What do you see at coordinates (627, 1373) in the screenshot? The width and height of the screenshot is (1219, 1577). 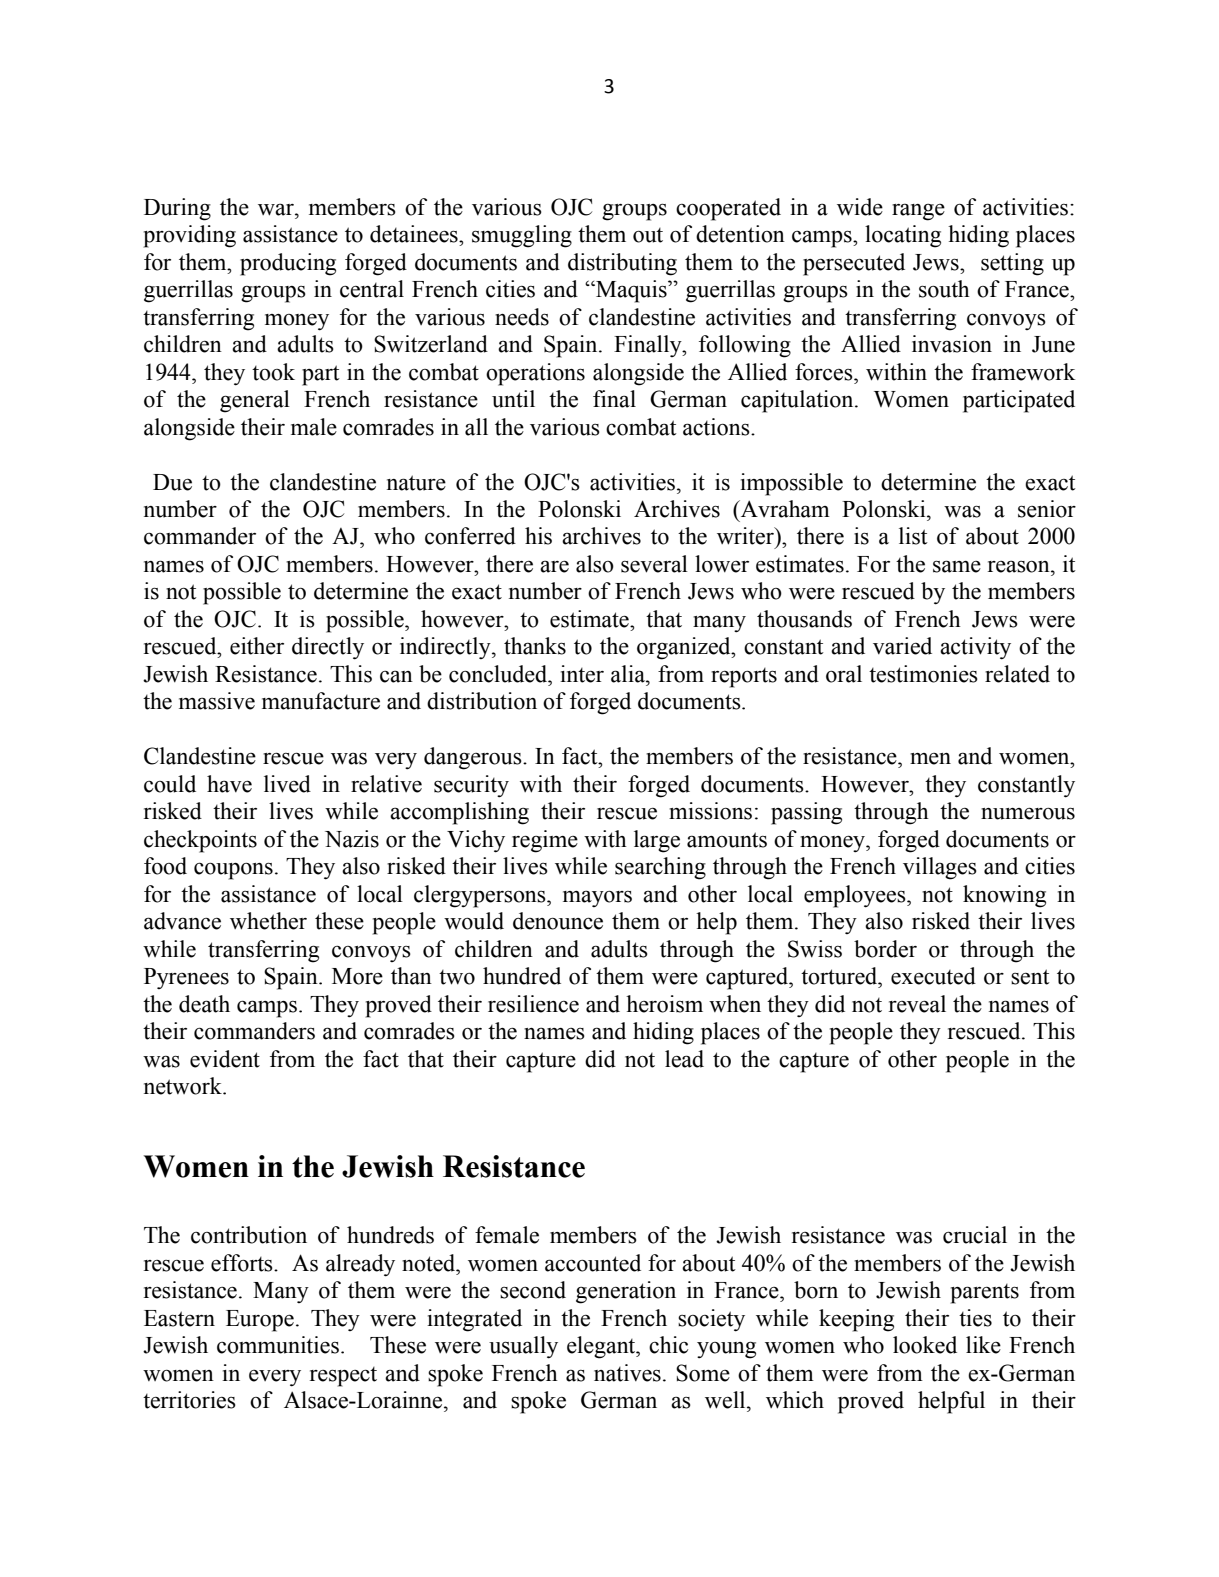 I see `natives` at bounding box center [627, 1373].
